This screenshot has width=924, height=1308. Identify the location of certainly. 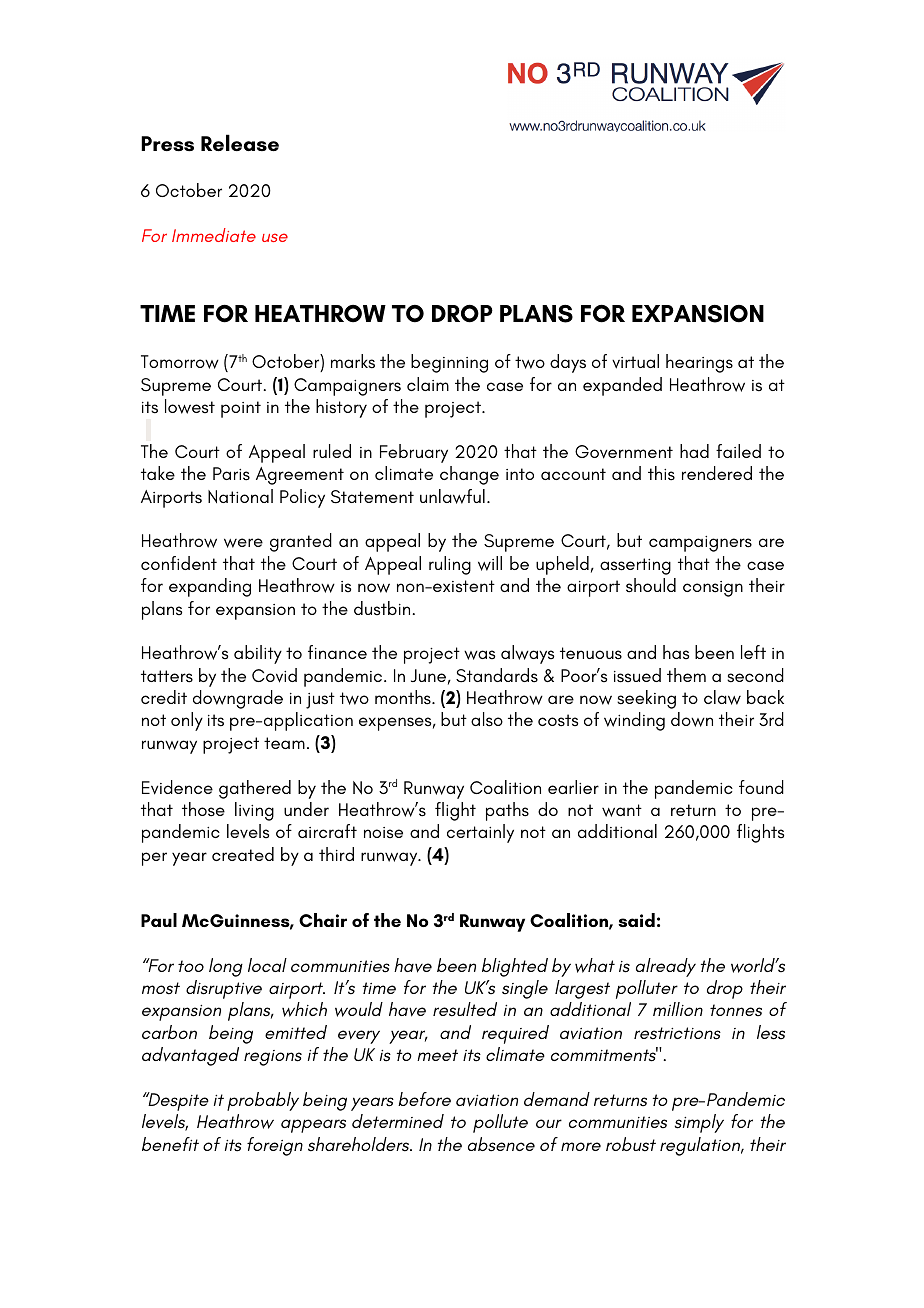
(480, 833).
